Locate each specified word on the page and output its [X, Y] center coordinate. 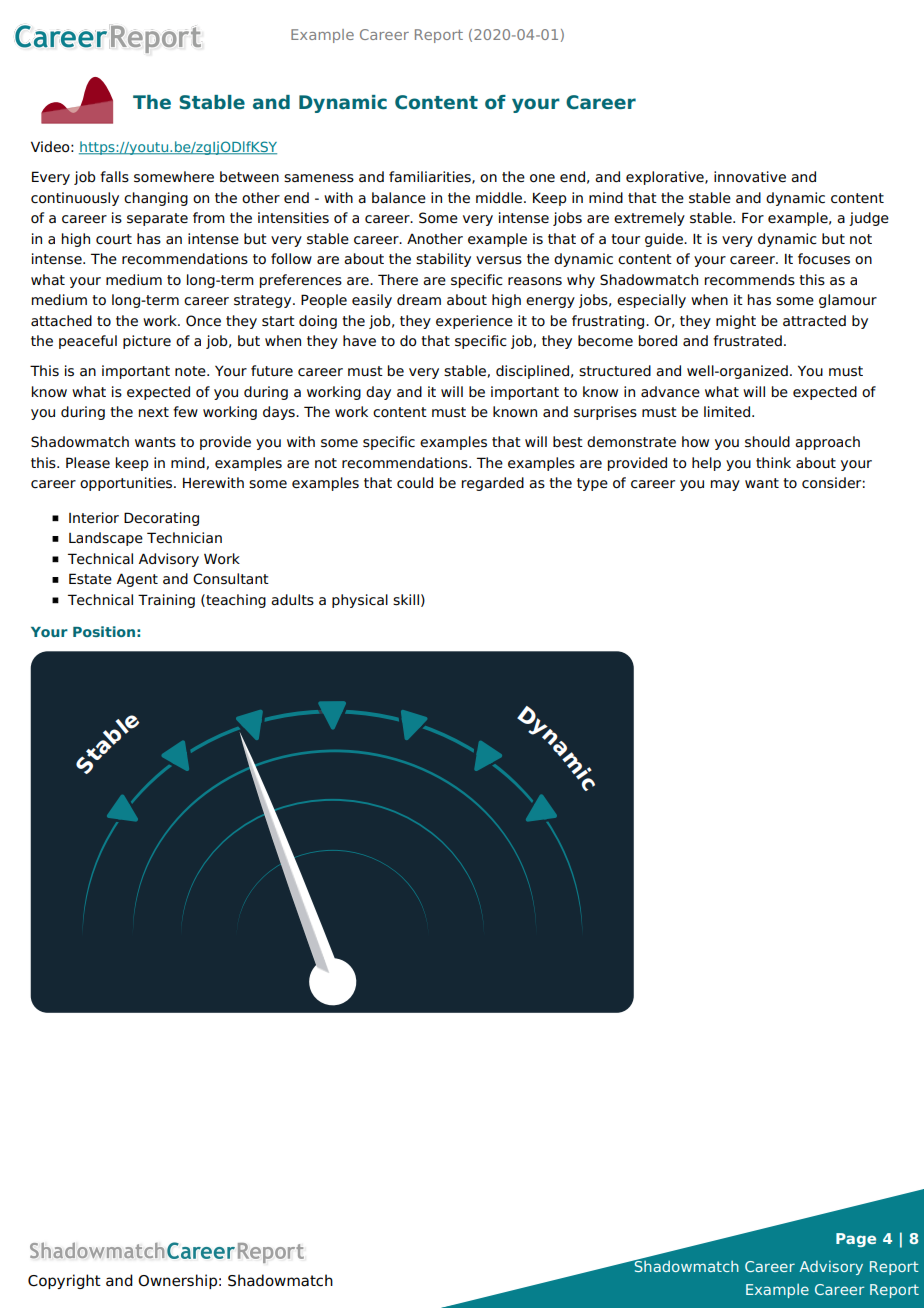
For [753, 218]
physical [360, 601]
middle [500, 198]
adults [292, 600]
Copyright [64, 1281]
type [592, 484]
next [154, 412]
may [725, 485]
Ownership [177, 1281]
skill [406, 600]
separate [157, 219]
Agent [137, 580]
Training [166, 601]
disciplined [532, 372]
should [767, 442]
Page [856, 1240]
